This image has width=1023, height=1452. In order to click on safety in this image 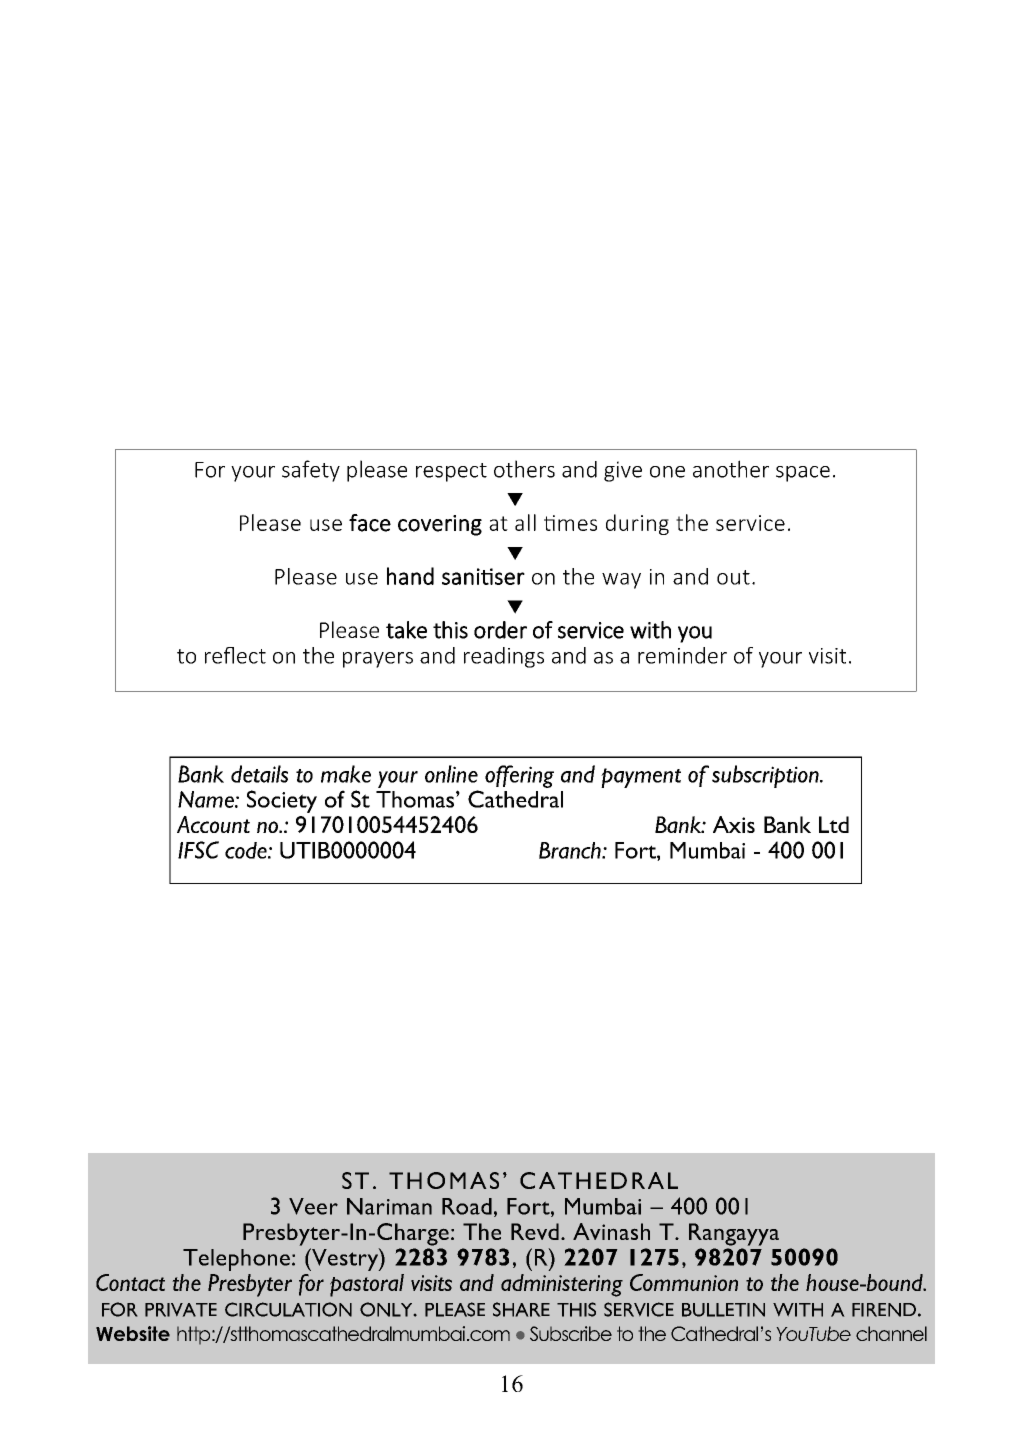, I will do `click(311, 471)`.
